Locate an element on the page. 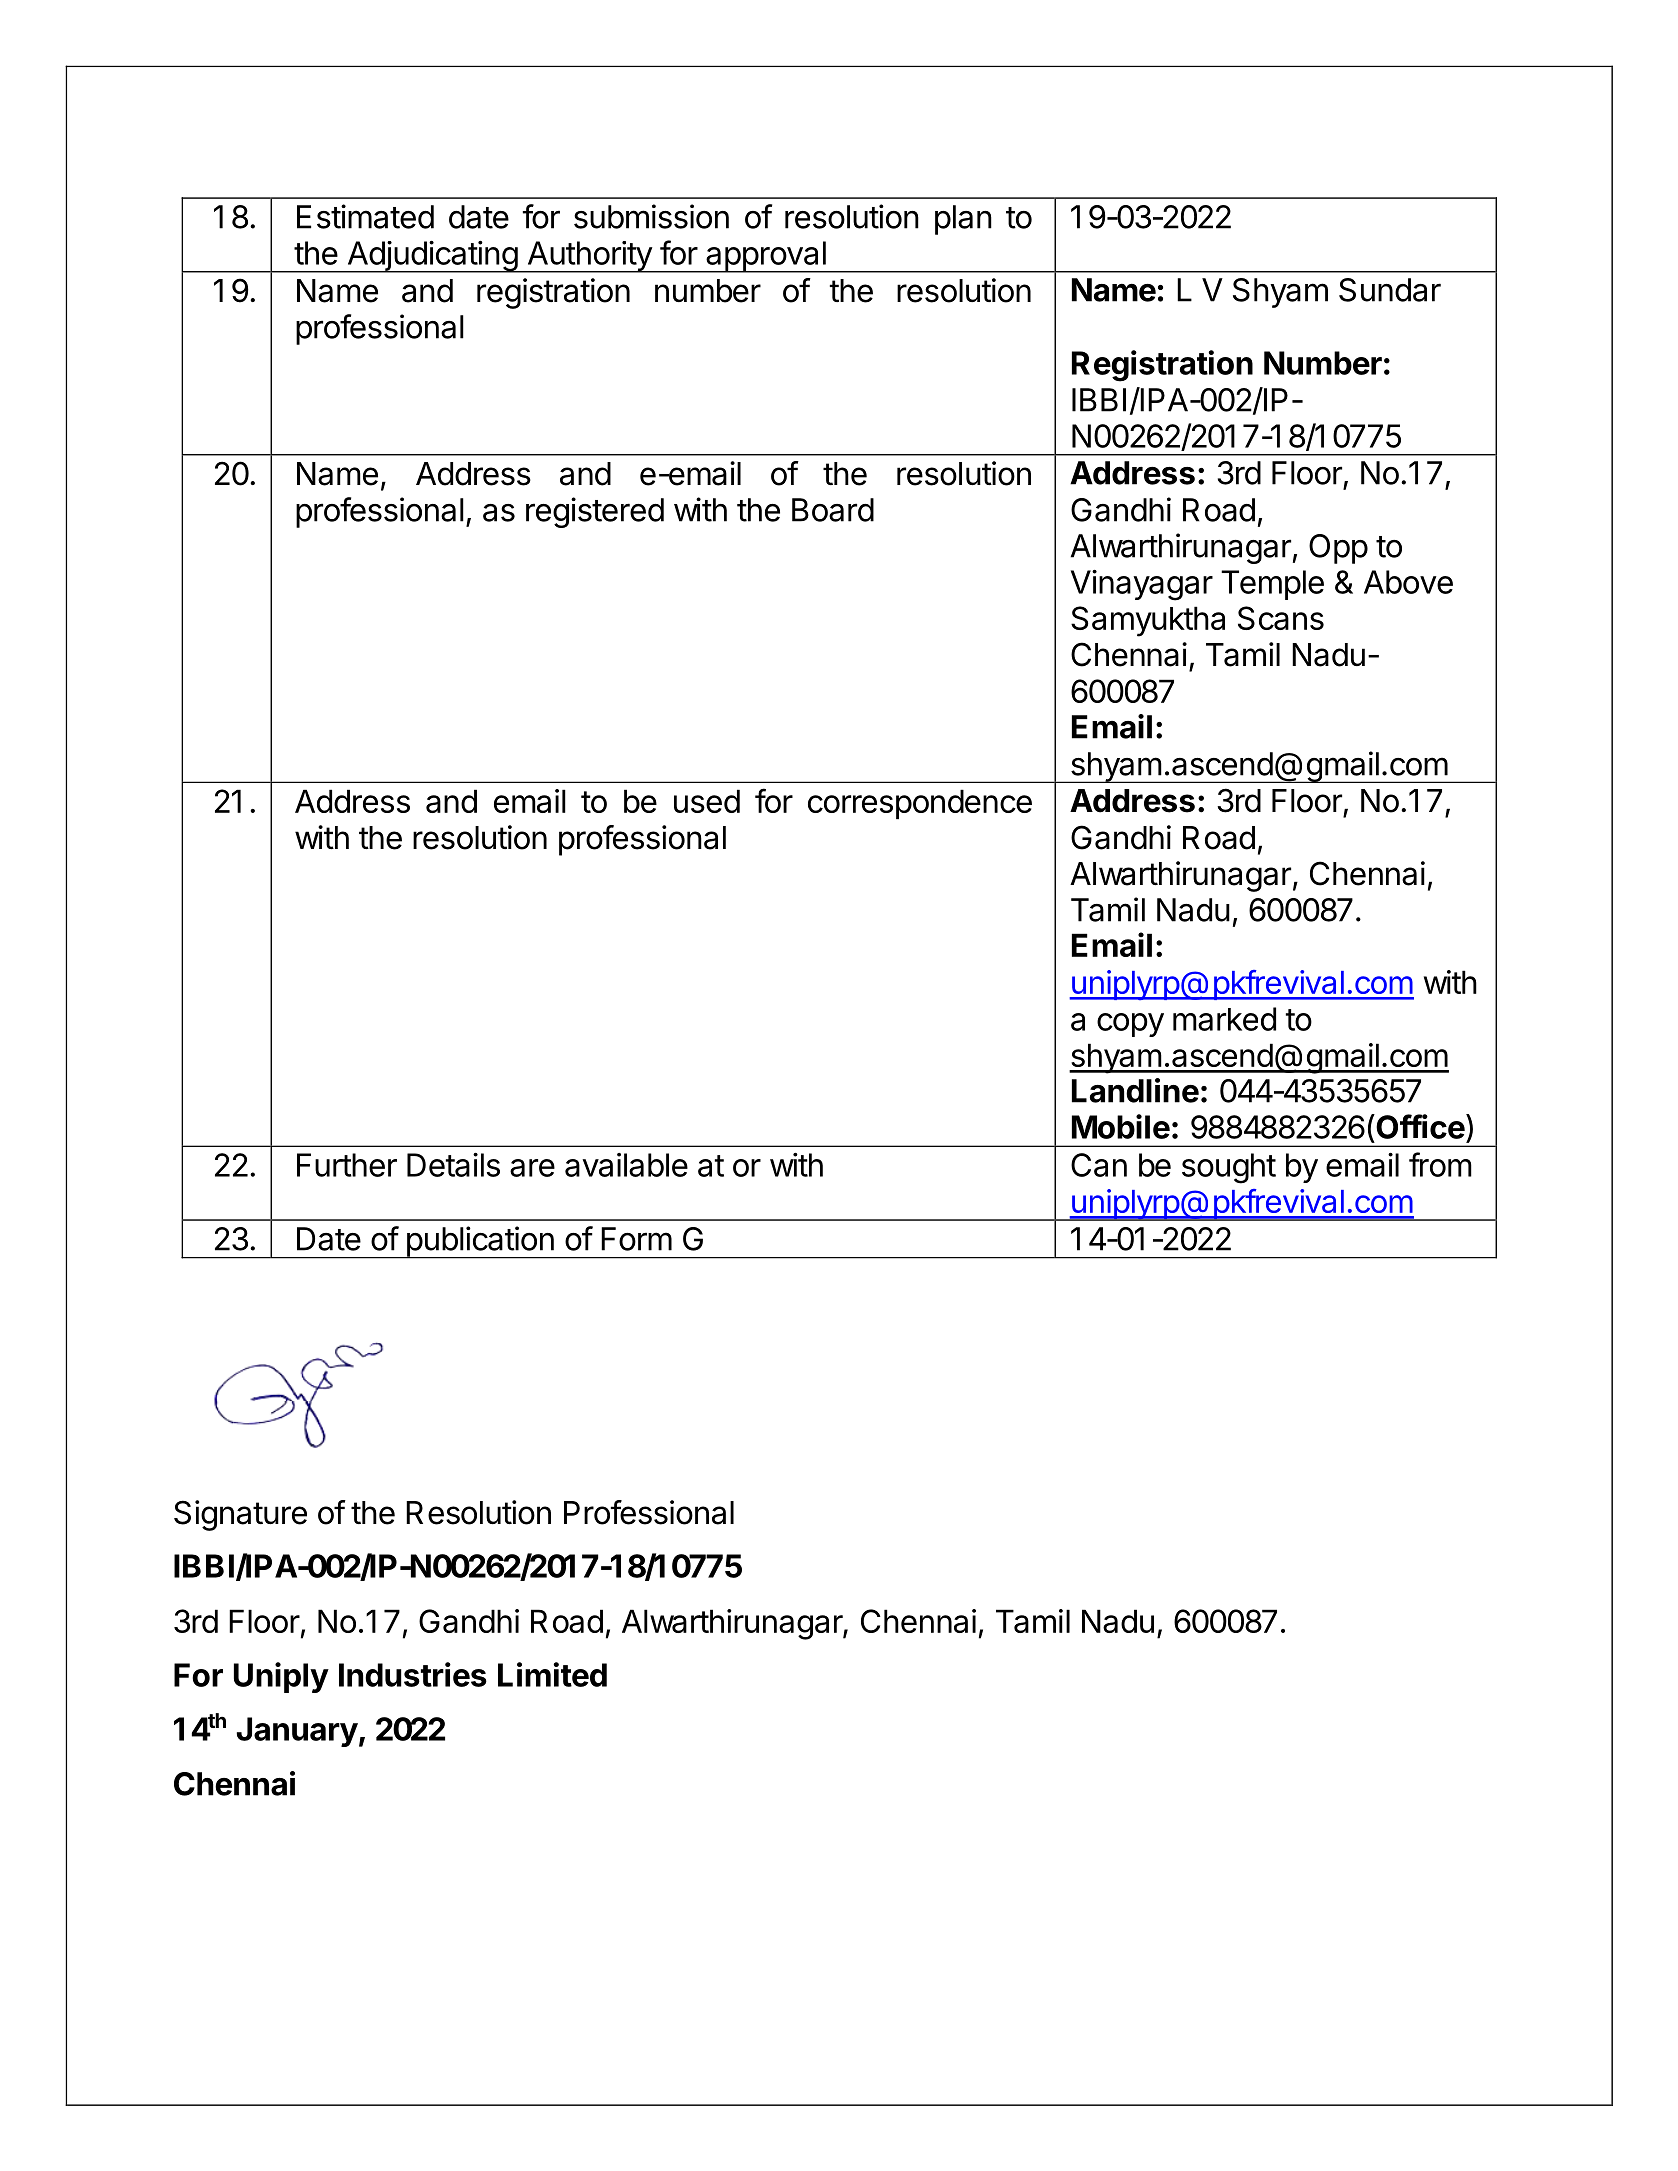 This document has height=2171, width=1678. marked is located at coordinates (1224, 1019).
